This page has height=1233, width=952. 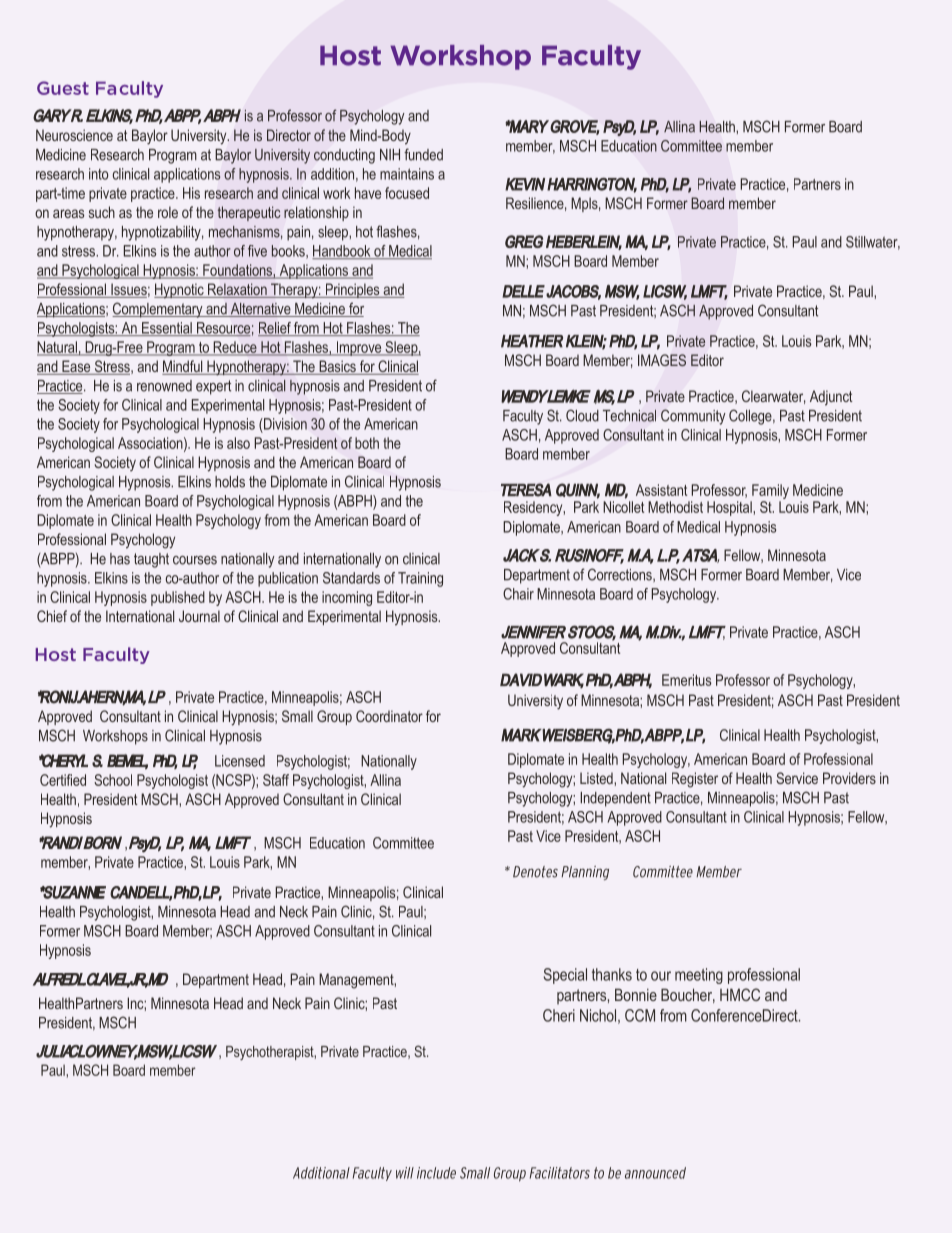 What do you see at coordinates (407, 174) in the page?
I see `maintains` at bounding box center [407, 174].
